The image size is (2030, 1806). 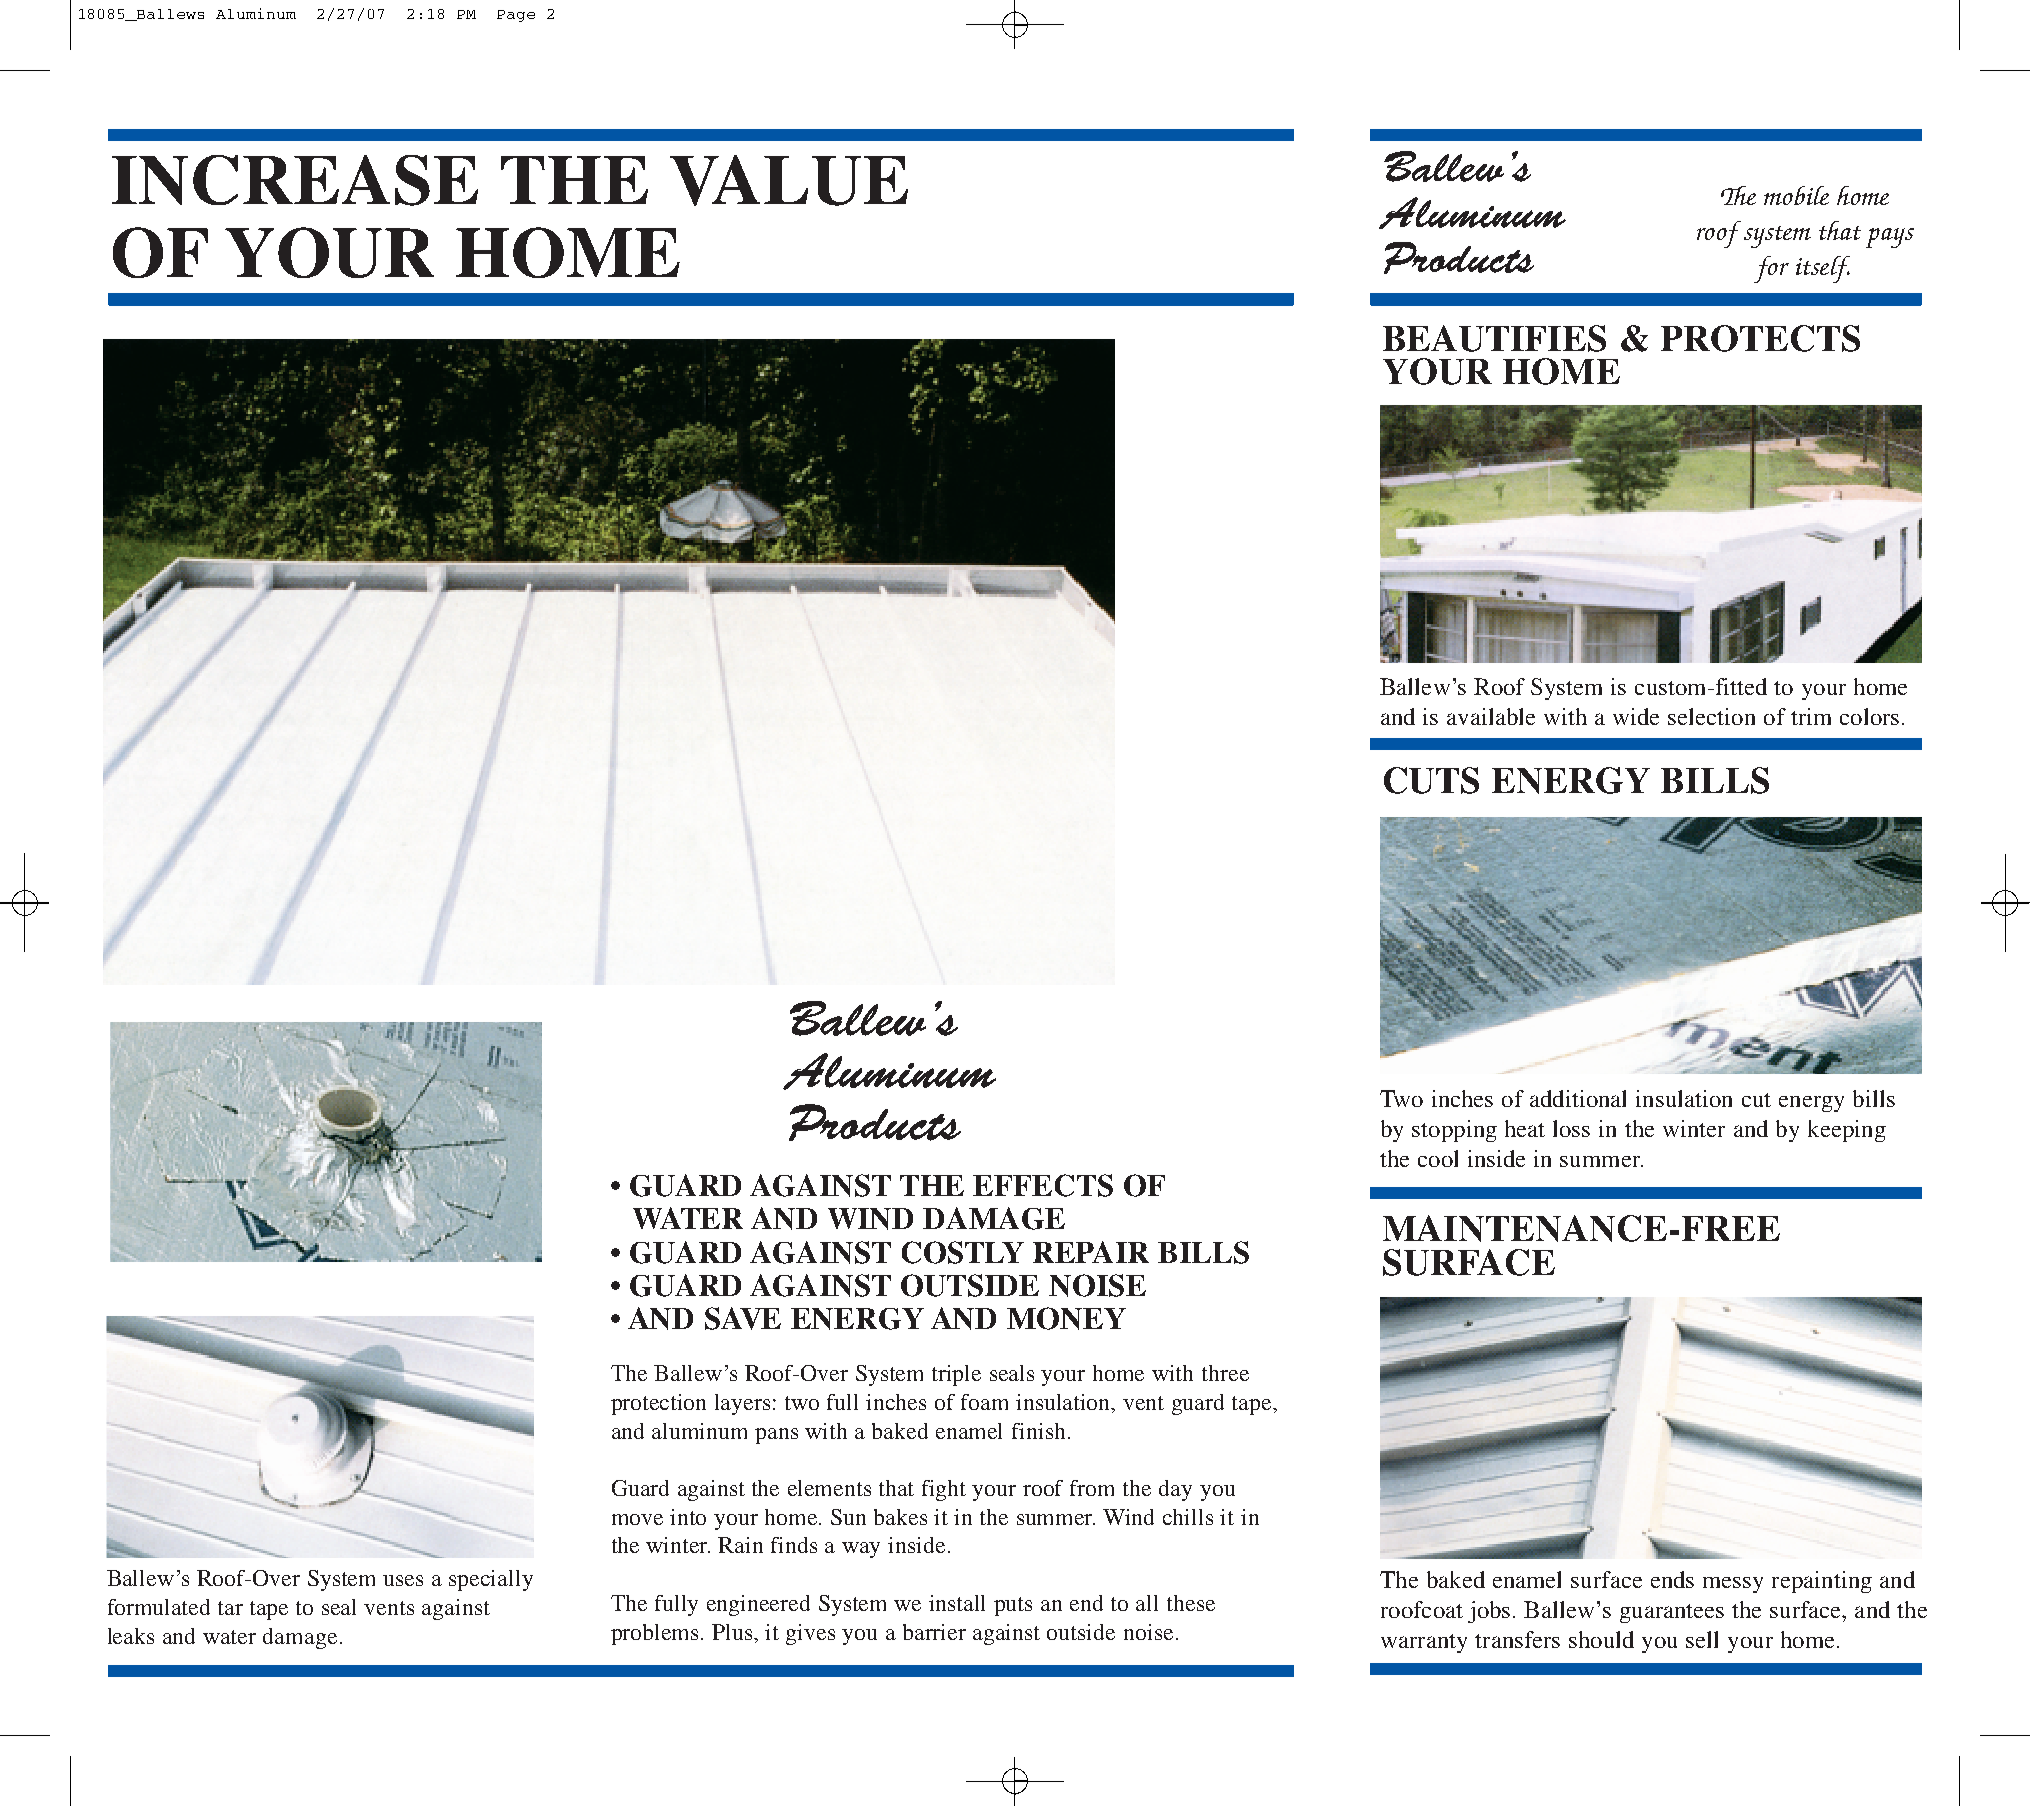 What do you see at coordinates (295, 180) in the image?
I see `INCREASE` at bounding box center [295, 180].
